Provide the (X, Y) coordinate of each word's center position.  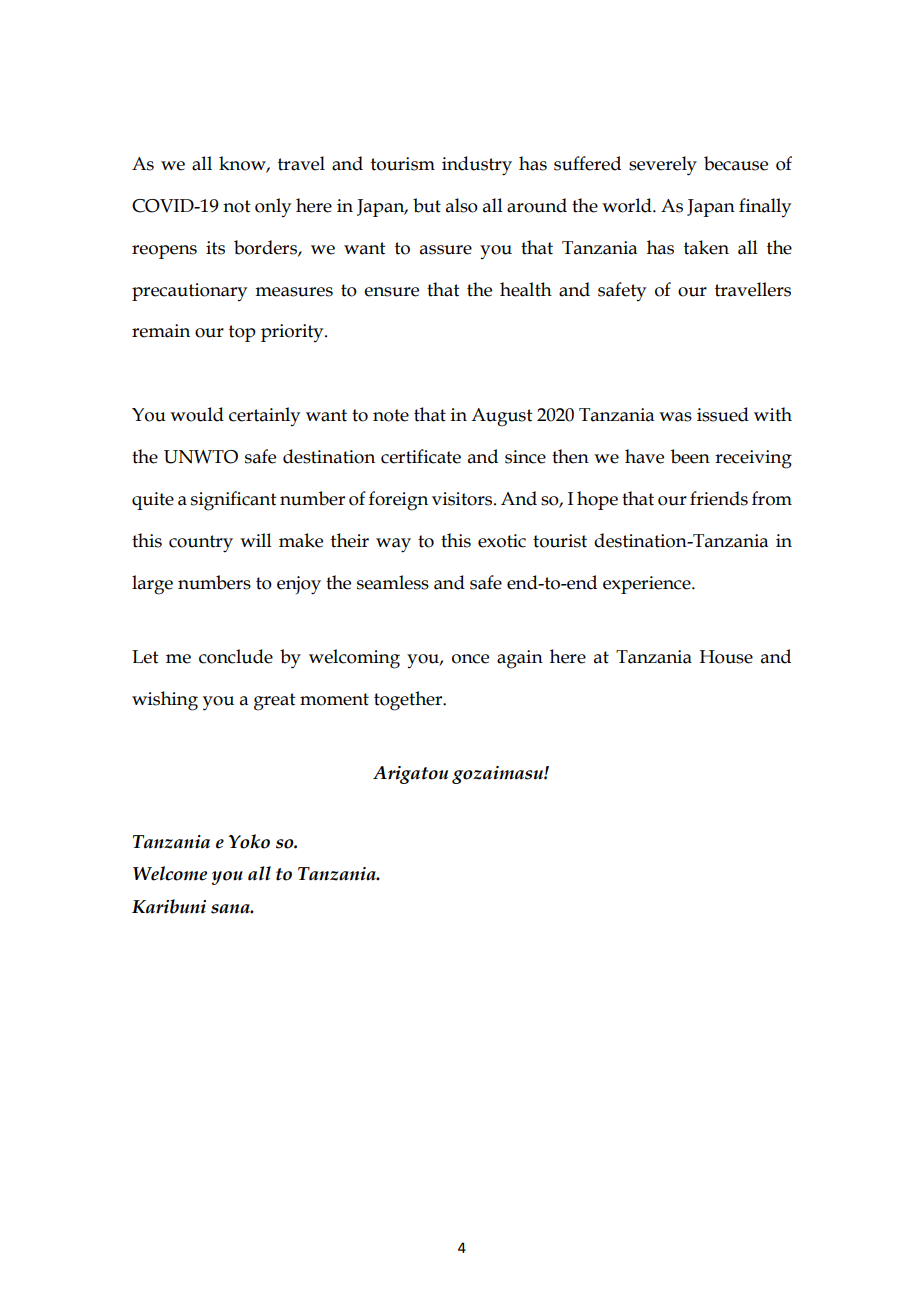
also (462, 205)
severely (663, 166)
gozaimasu (498, 775)
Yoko (249, 841)
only (273, 207)
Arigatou (410, 775)
